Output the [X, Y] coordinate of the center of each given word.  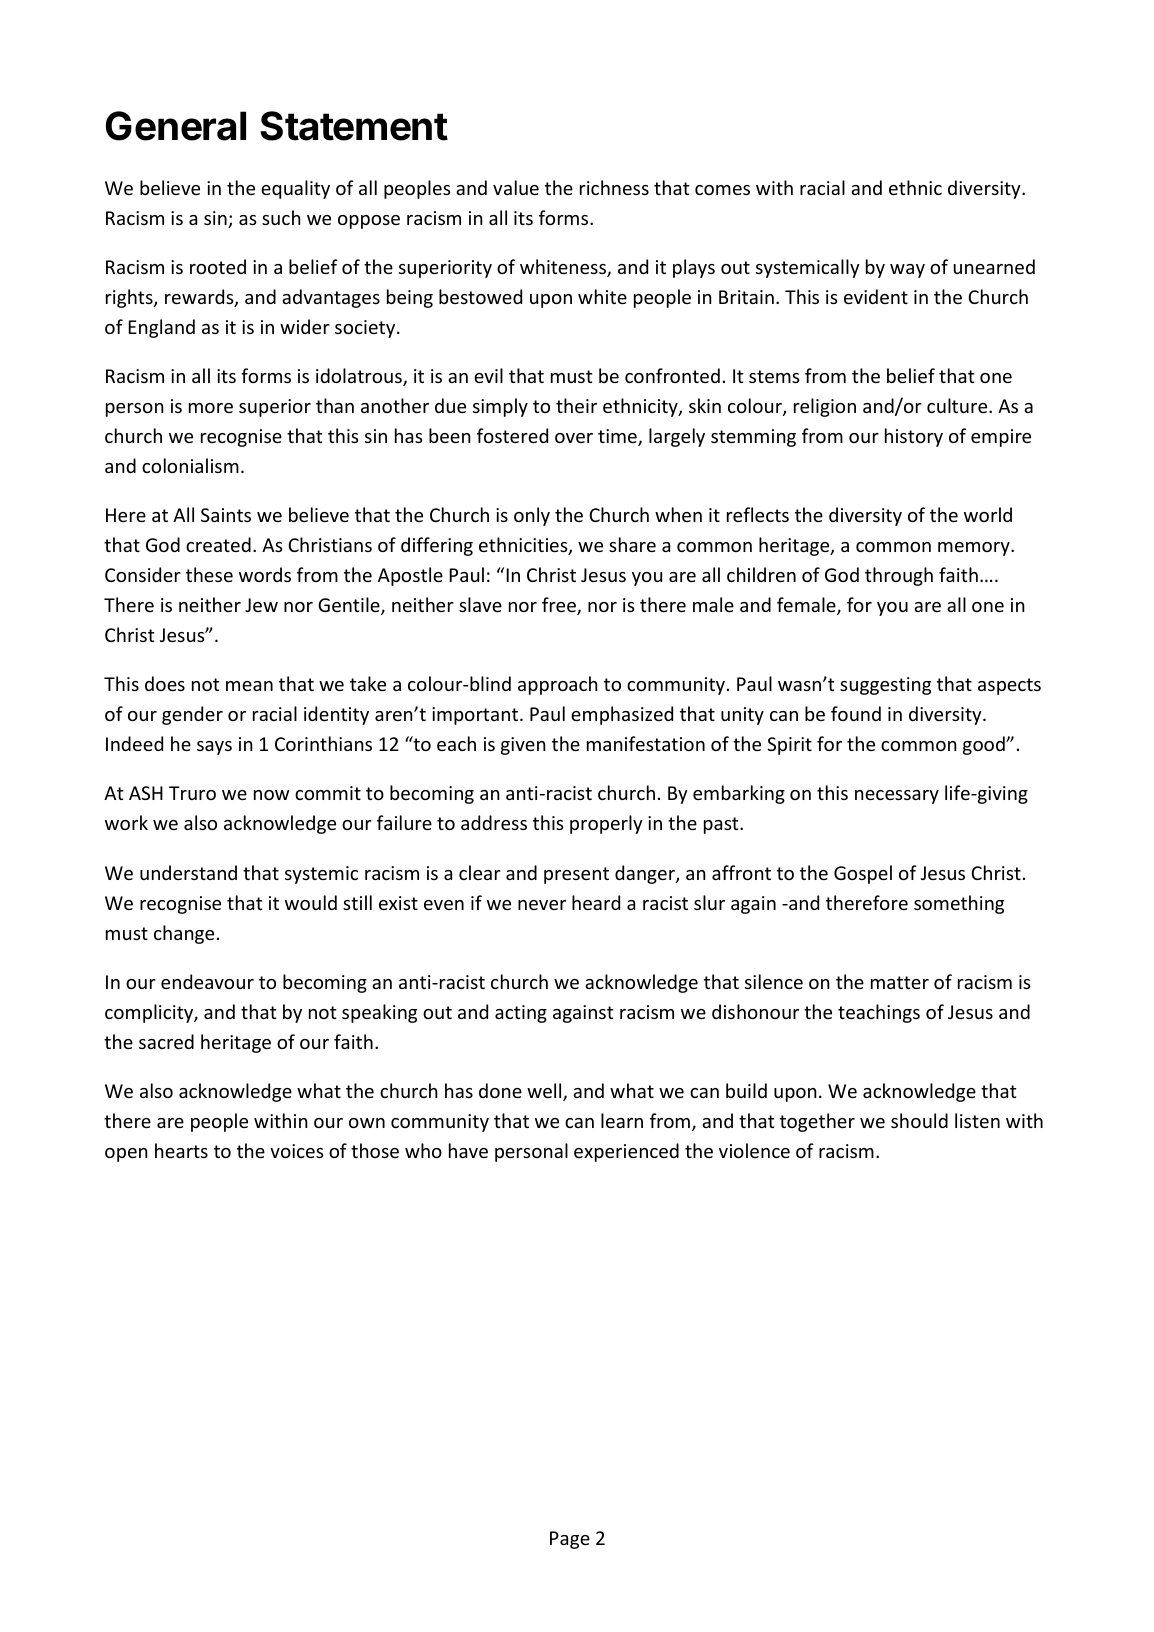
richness [614, 187]
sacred [166, 1041]
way [907, 271]
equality [295, 189]
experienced [626, 1152]
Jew [261, 605]
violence [754, 1150]
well [545, 1092]
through [899, 576]
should [919, 1120]
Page [570, 1540]
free [560, 606]
